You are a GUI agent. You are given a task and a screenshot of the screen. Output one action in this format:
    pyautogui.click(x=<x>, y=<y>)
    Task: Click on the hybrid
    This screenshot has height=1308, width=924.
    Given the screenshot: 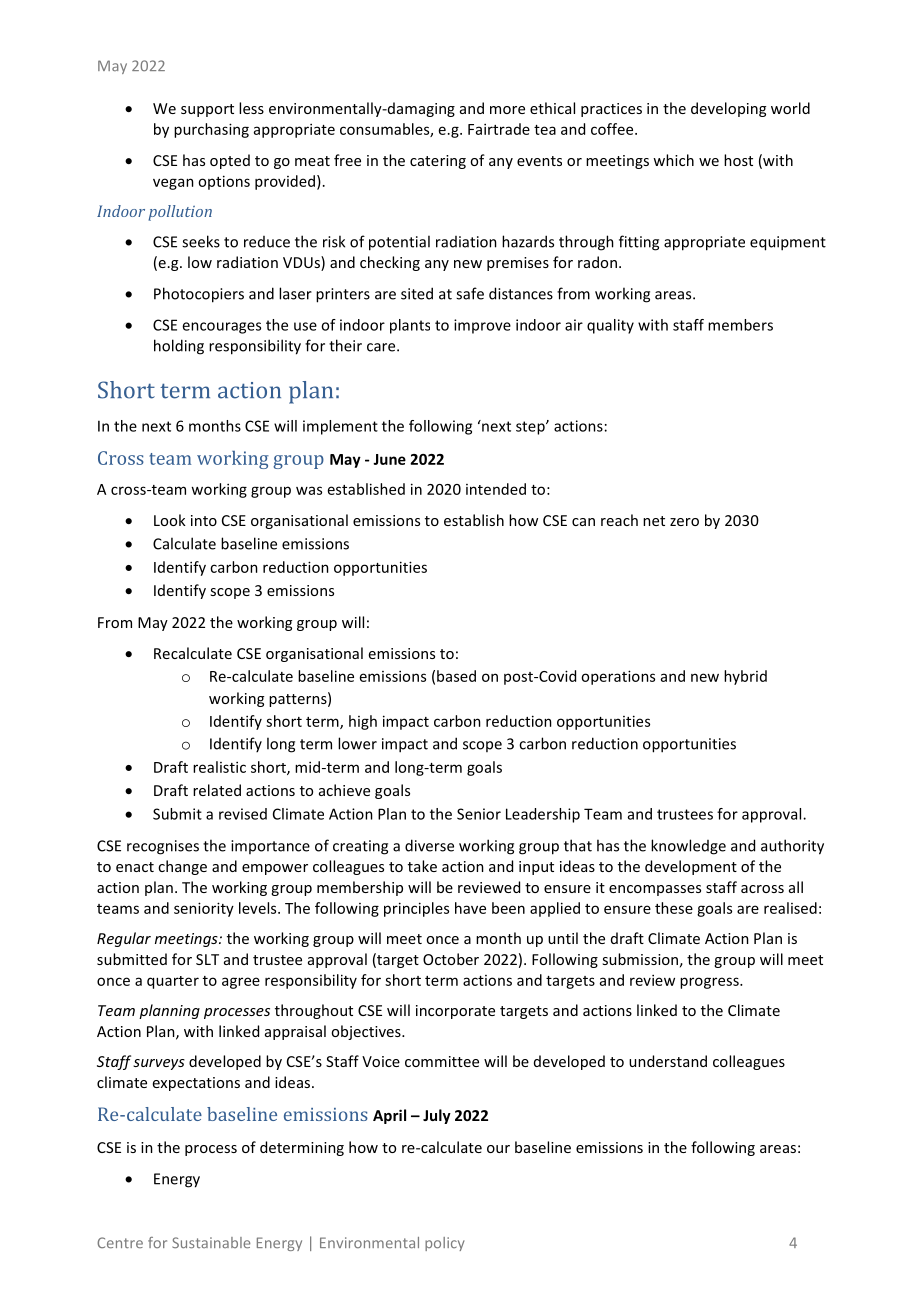 What is the action you would take?
    pyautogui.click(x=745, y=677)
